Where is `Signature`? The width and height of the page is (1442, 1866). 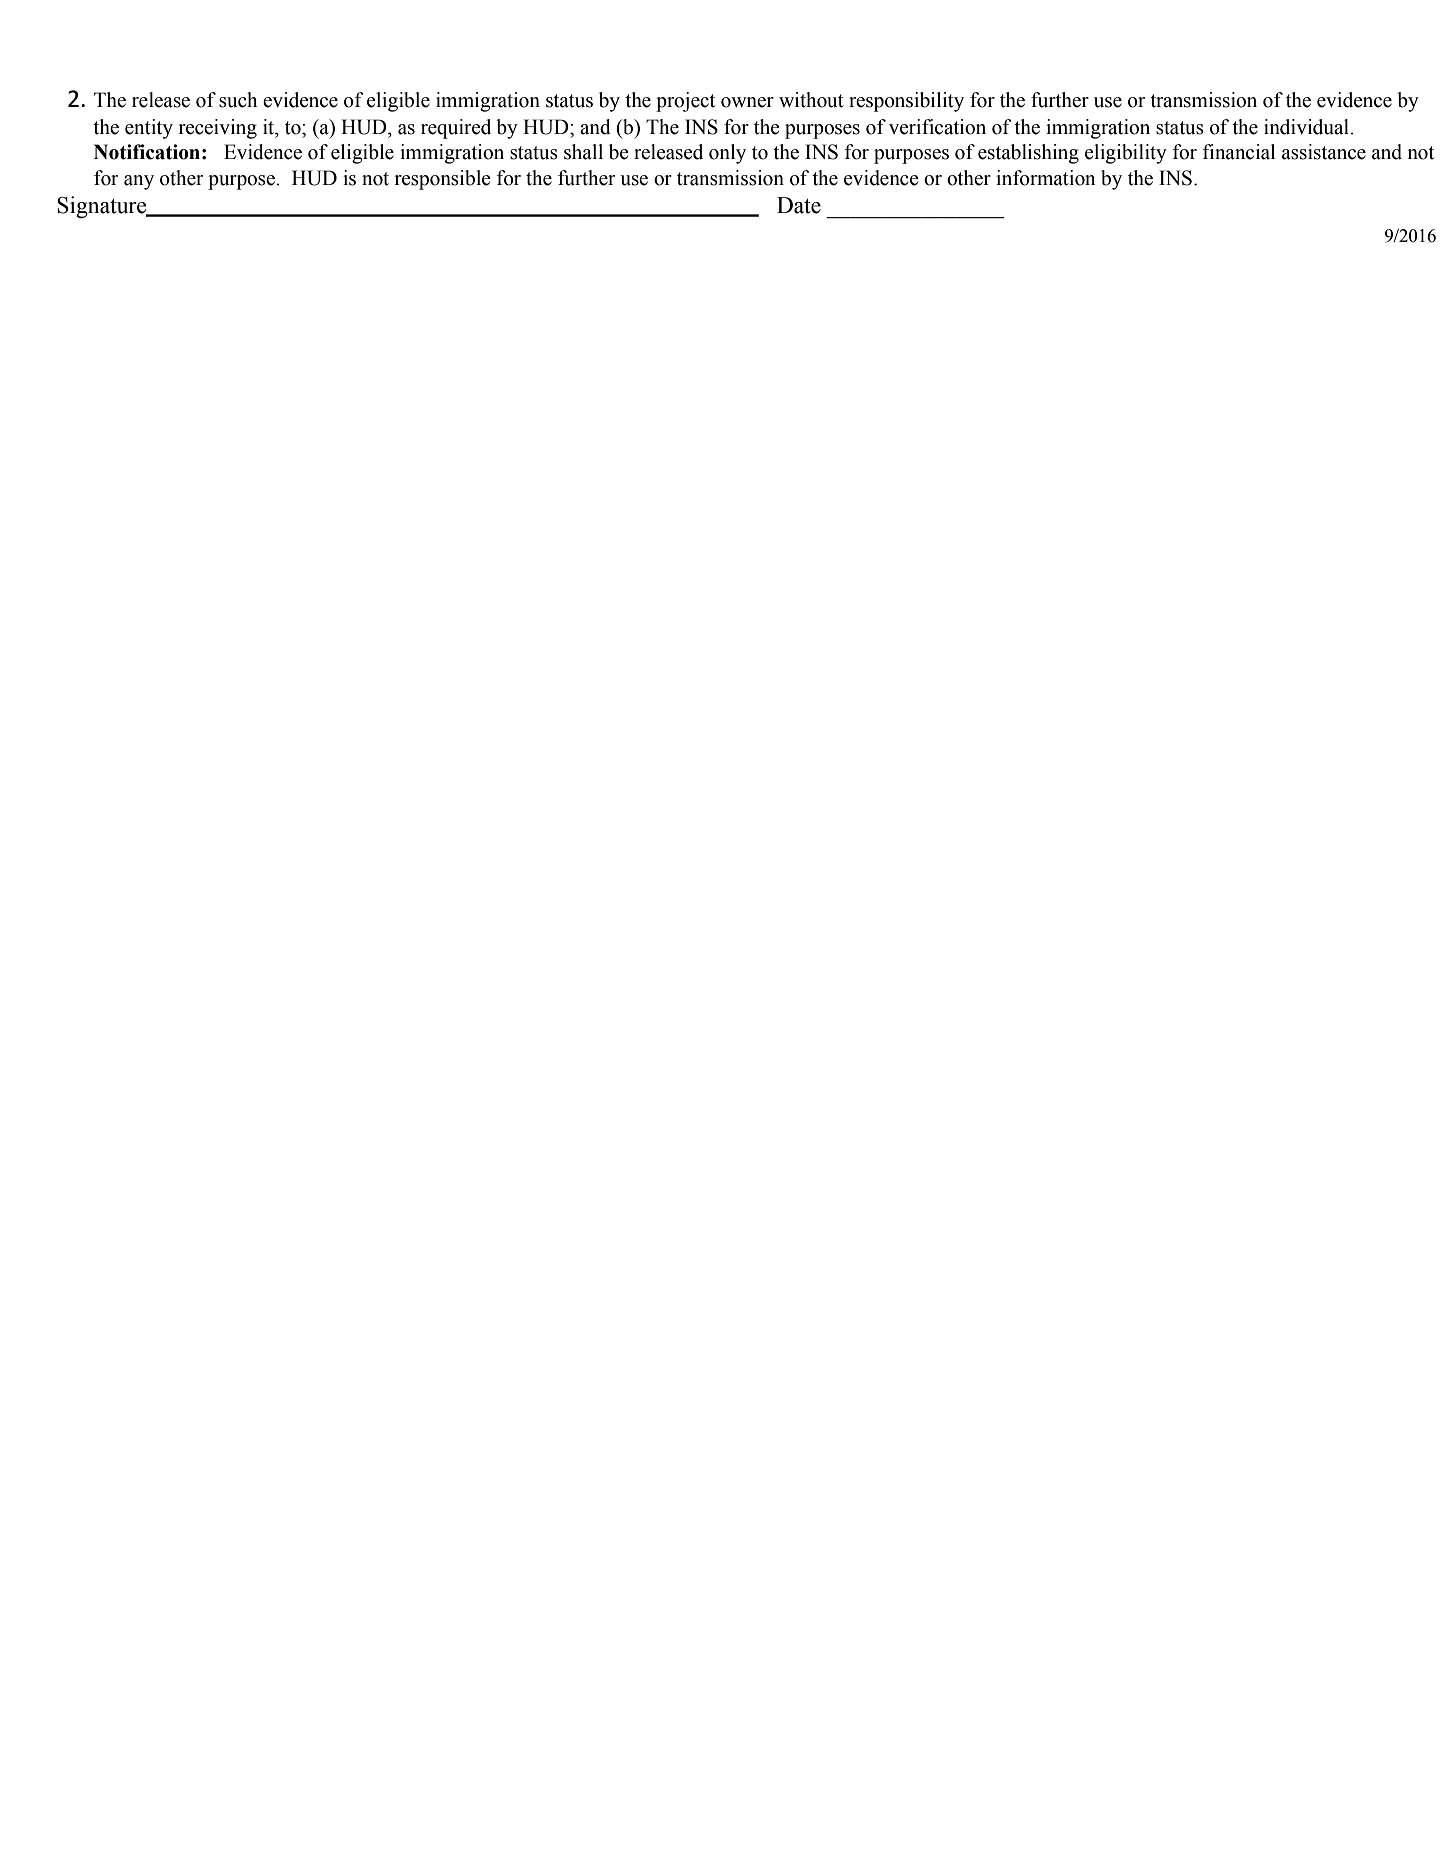 Signature is located at coordinates (103, 207).
